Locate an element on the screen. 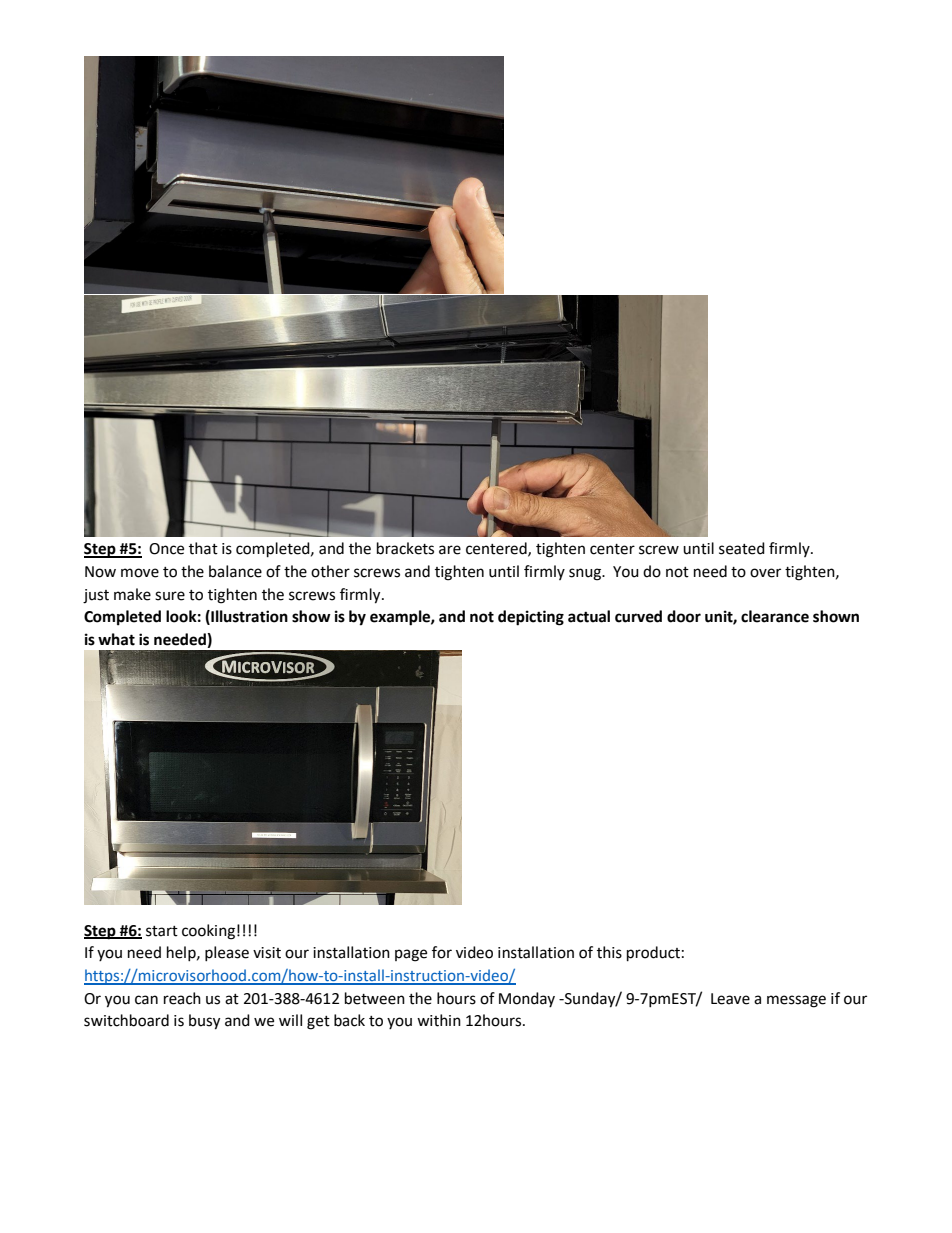  seated is located at coordinates (742, 548).
